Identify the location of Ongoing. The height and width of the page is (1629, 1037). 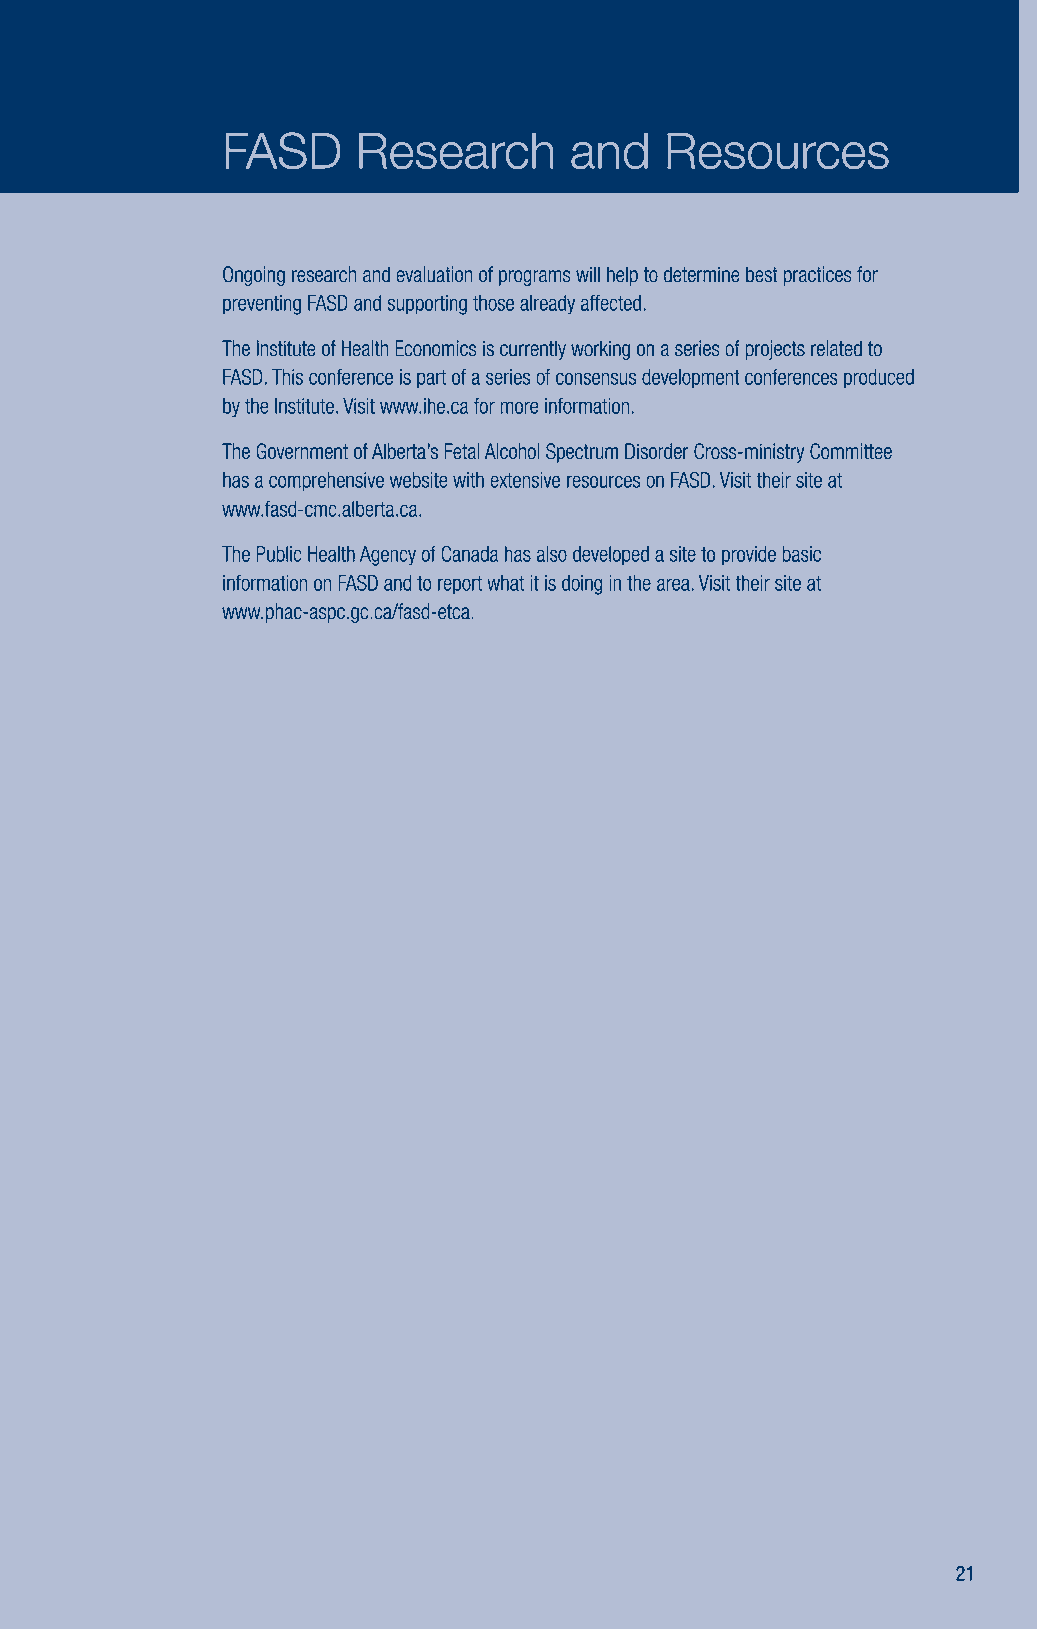
(254, 276).
